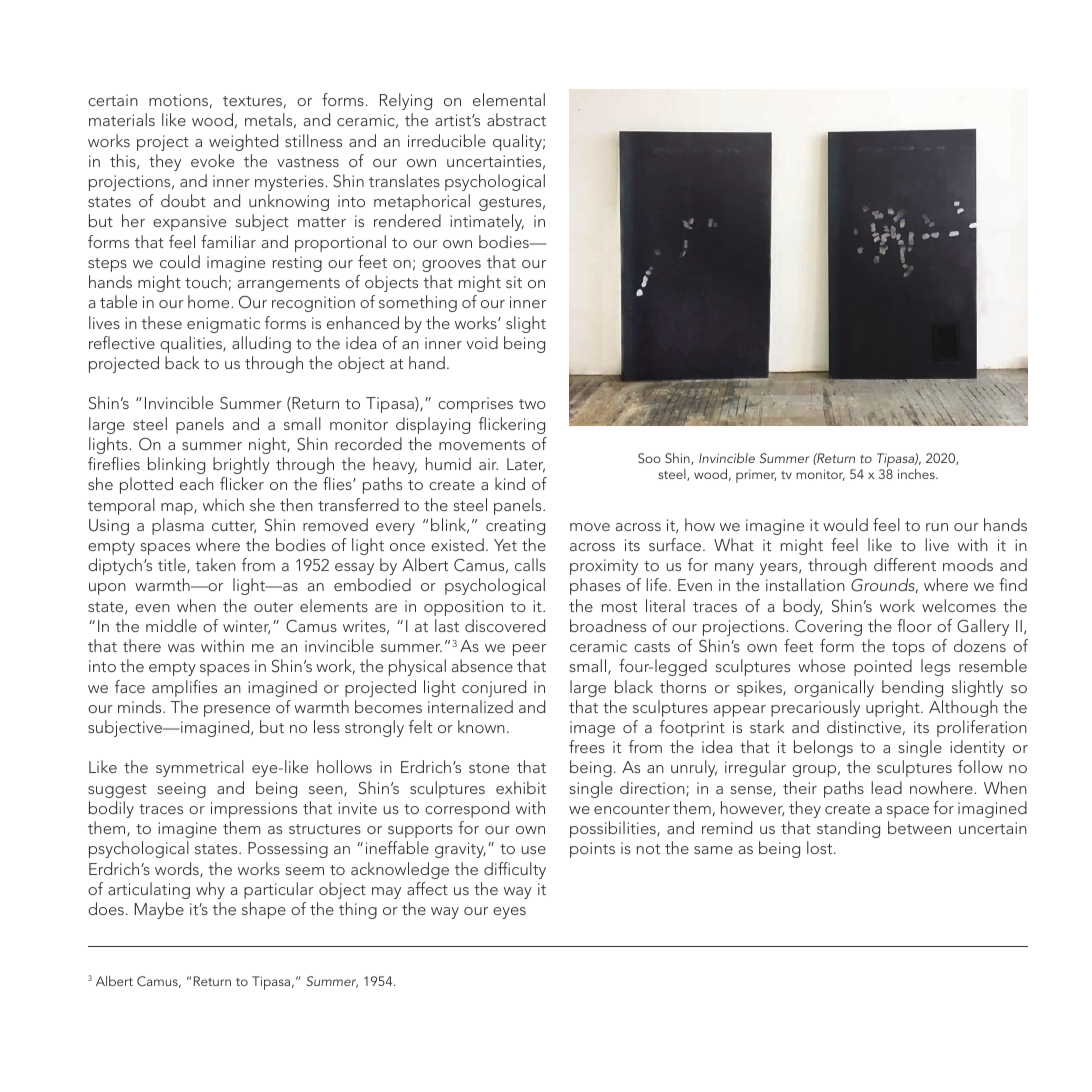 The image size is (1092, 1092). Describe the element at coordinates (182, 362) in the screenshot. I see `back` at that location.
